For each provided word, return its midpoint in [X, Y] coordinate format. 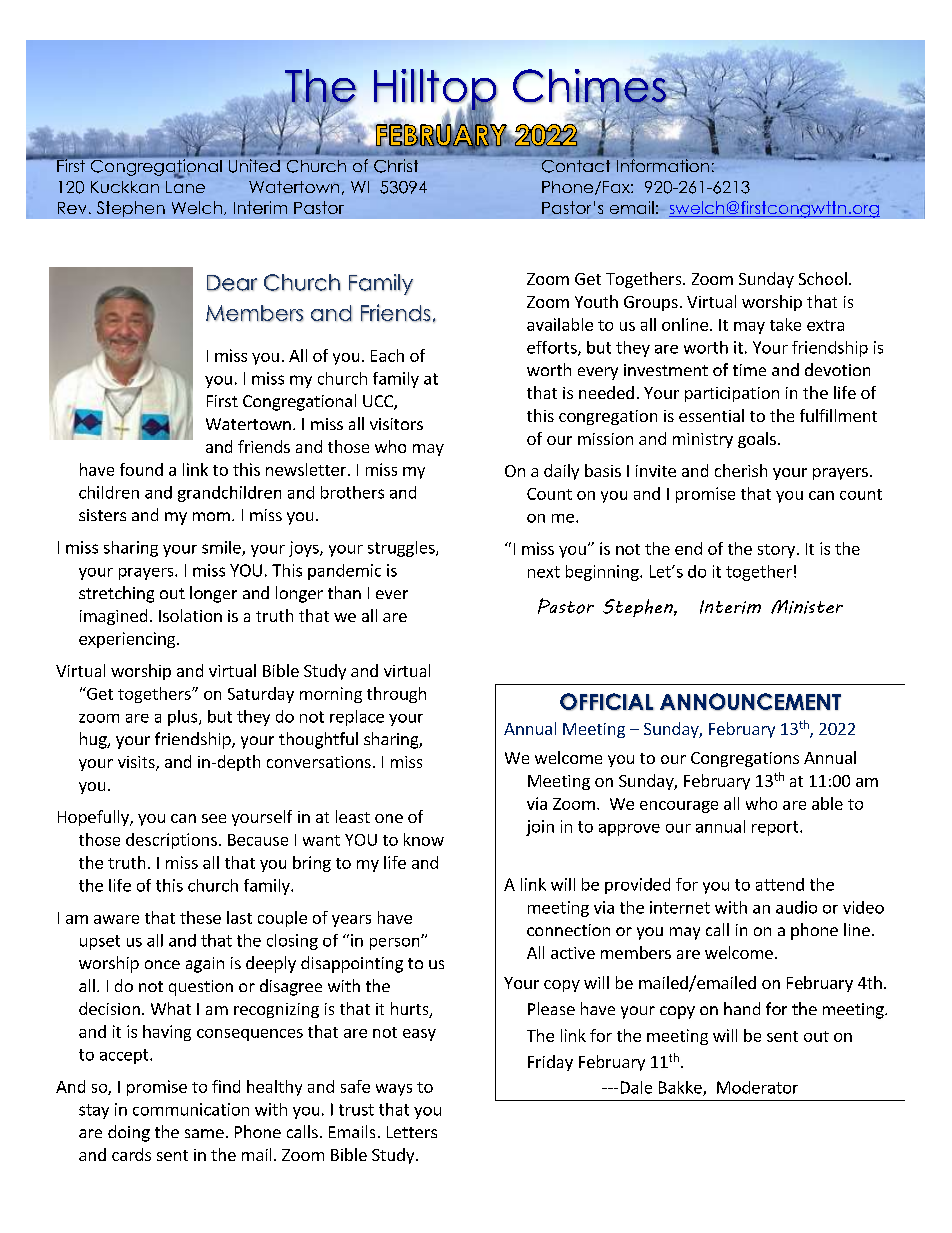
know [424, 839]
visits [137, 763]
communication [191, 1109]
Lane [185, 185]
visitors [396, 424]
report [776, 828]
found [141, 469]
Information [663, 164]
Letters [412, 1132]
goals [757, 440]
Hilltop [435, 90]
